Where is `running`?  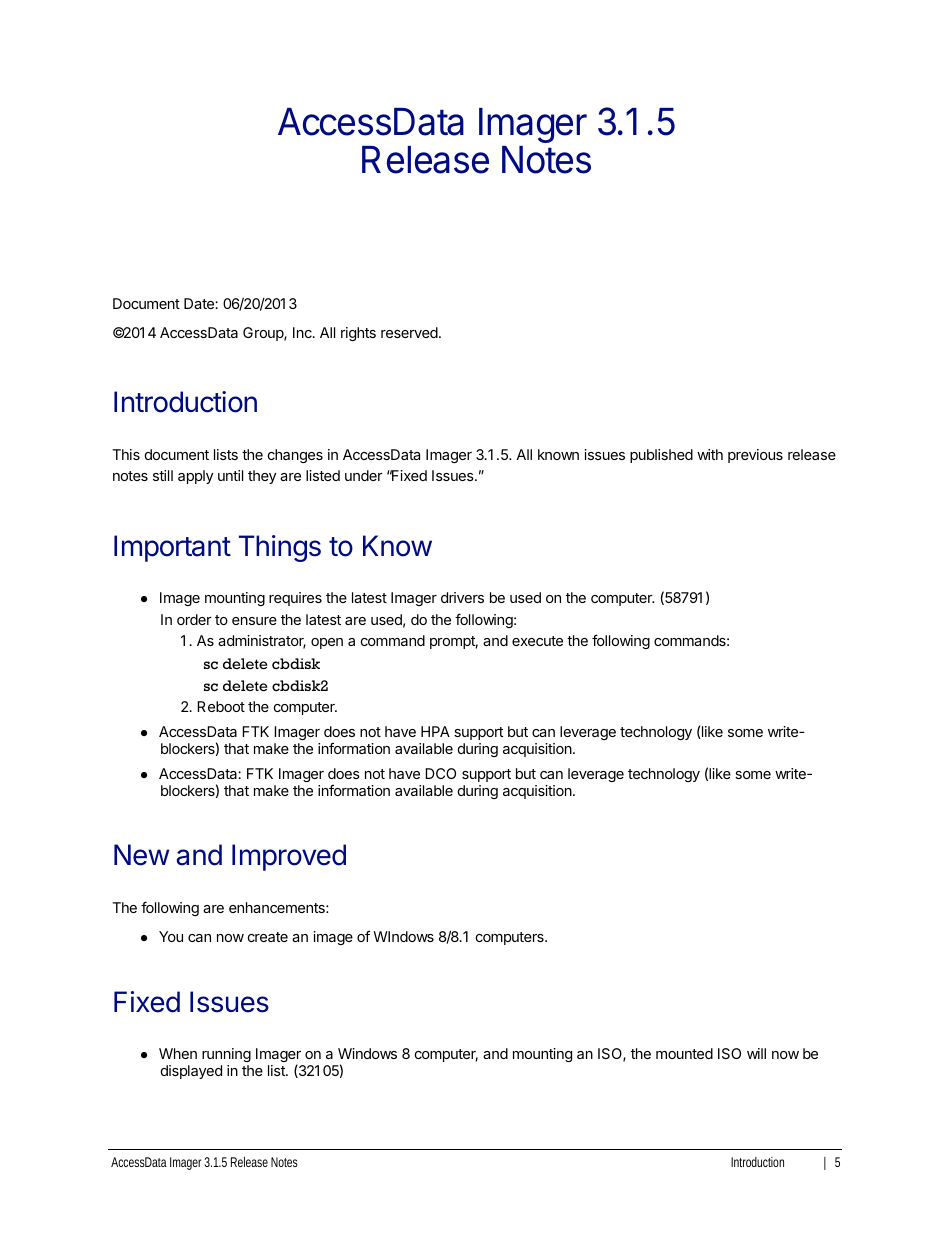
running is located at coordinates (226, 1055).
